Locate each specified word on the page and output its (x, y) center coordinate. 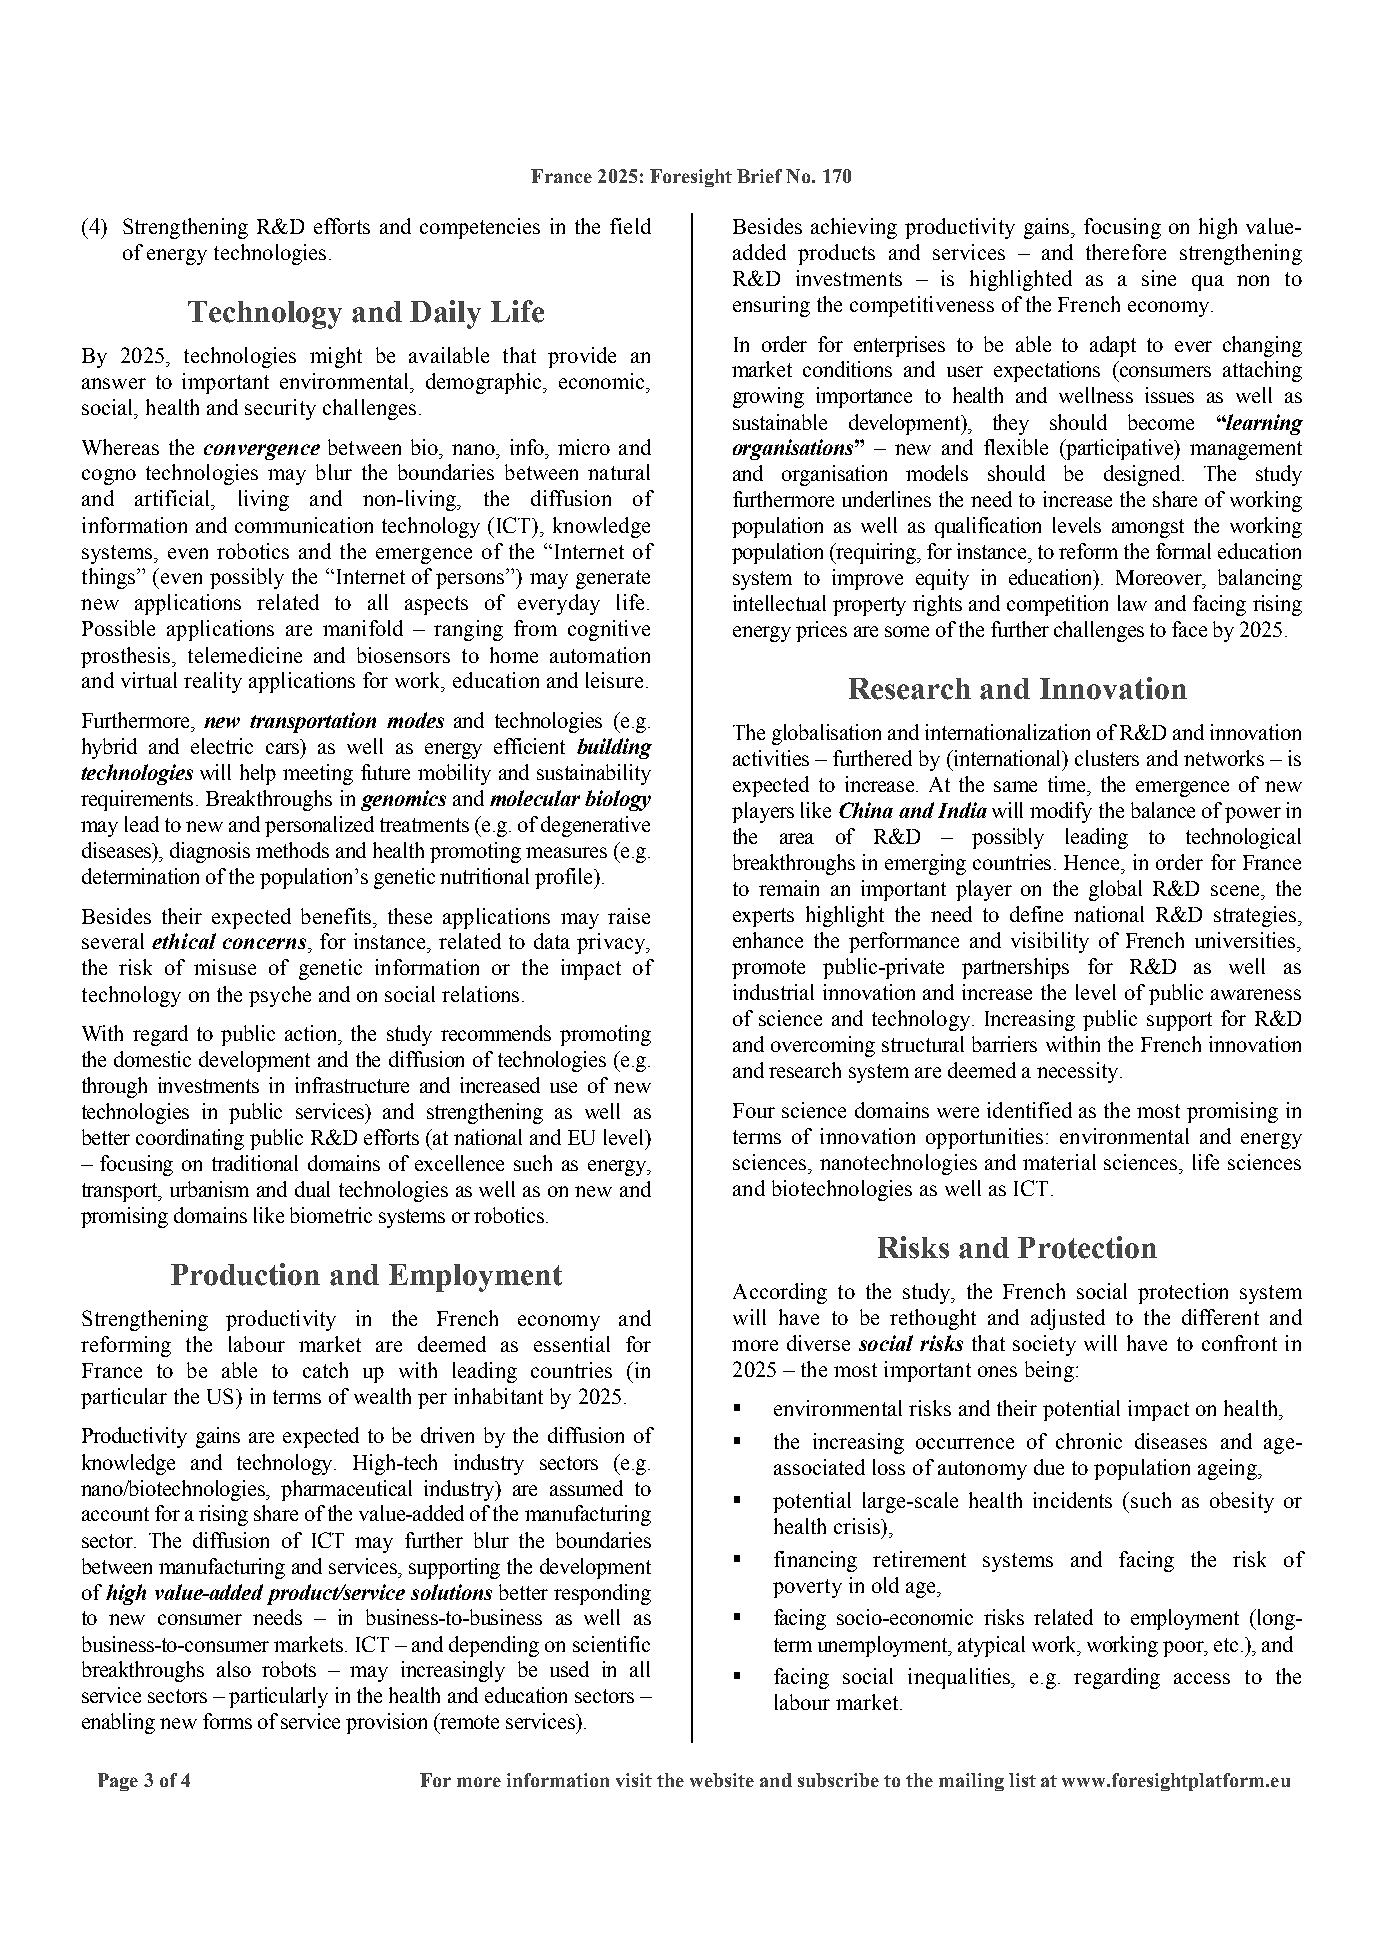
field (630, 226)
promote (768, 969)
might (336, 357)
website (722, 1780)
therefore (1126, 252)
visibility (1050, 942)
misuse (225, 967)
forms (227, 1721)
